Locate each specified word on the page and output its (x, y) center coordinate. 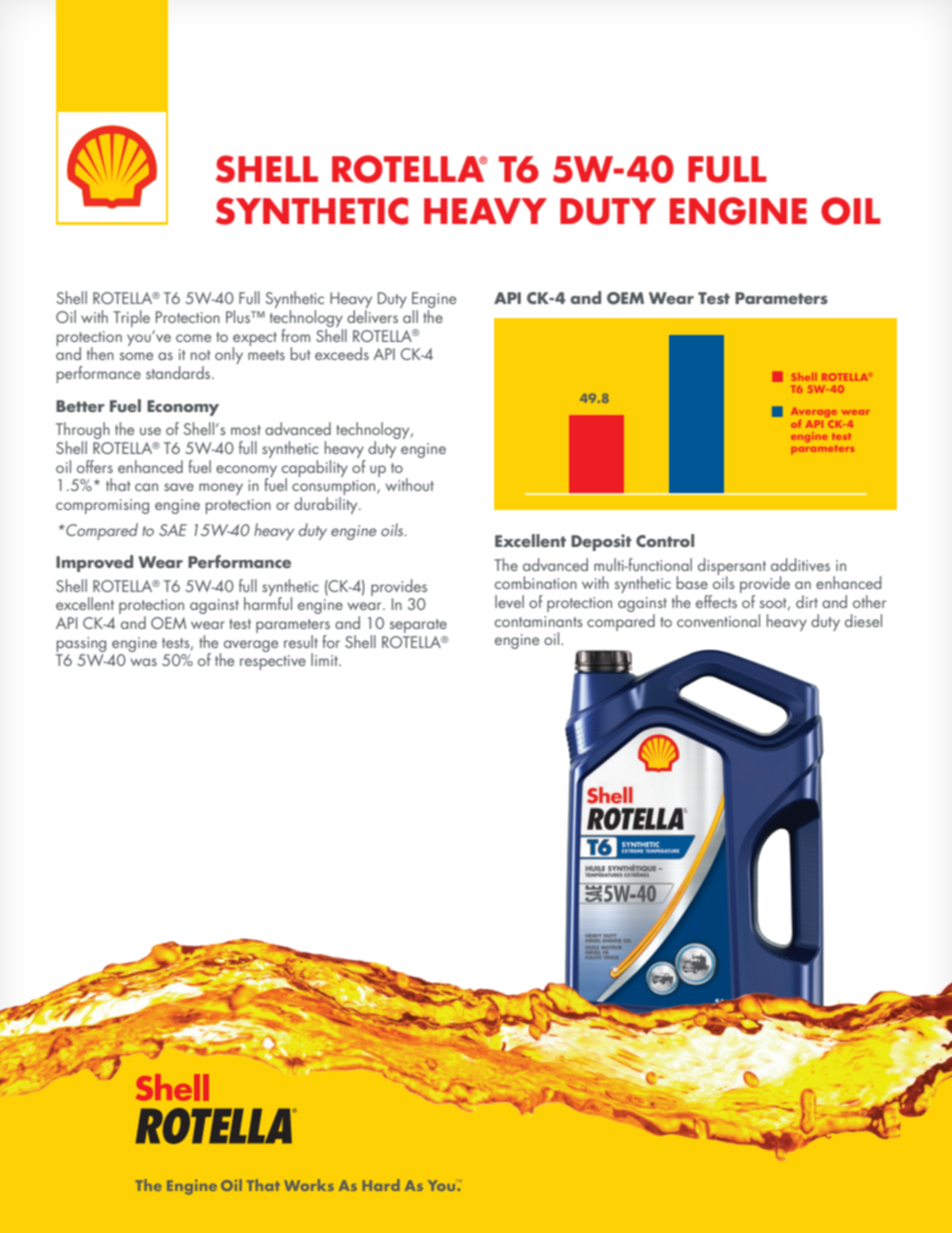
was (143, 662)
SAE (173, 530)
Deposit (601, 542)
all (410, 316)
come (193, 338)
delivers (372, 316)
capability (315, 469)
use (150, 431)
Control (665, 540)
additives (800, 564)
